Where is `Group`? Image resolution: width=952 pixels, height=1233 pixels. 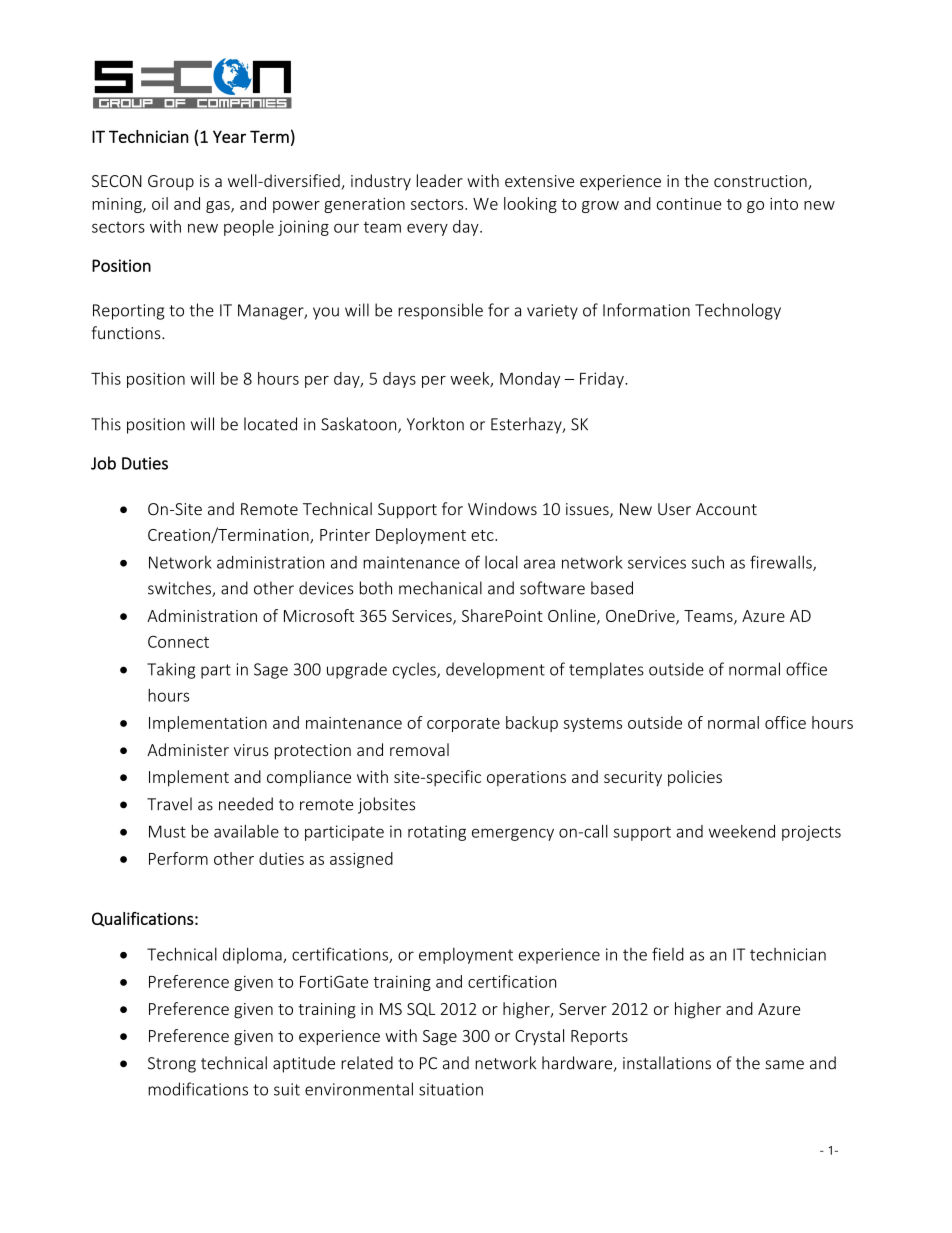 Group is located at coordinates (171, 183).
